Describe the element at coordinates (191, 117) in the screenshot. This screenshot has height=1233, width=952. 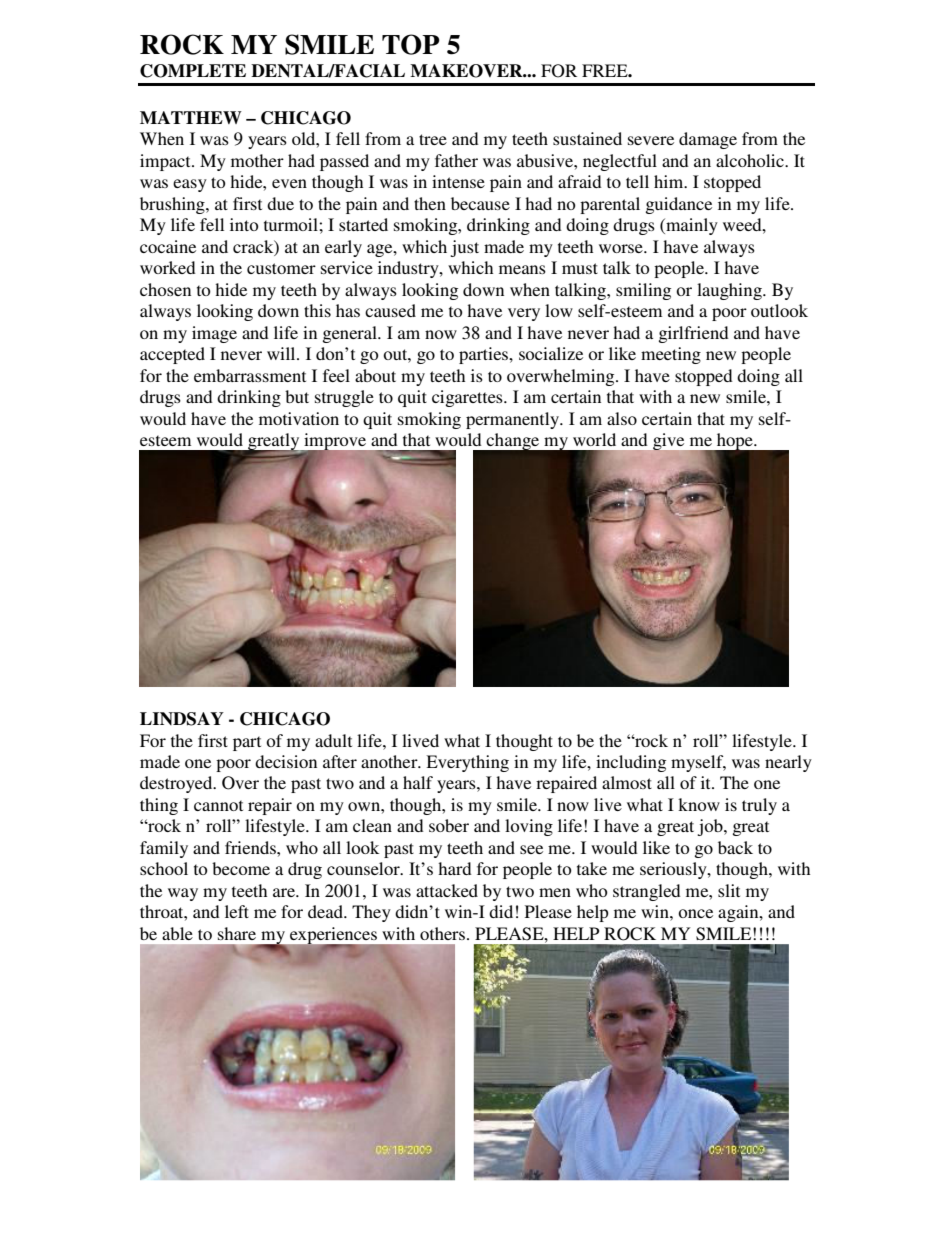
I see `MATTHEW` at that location.
